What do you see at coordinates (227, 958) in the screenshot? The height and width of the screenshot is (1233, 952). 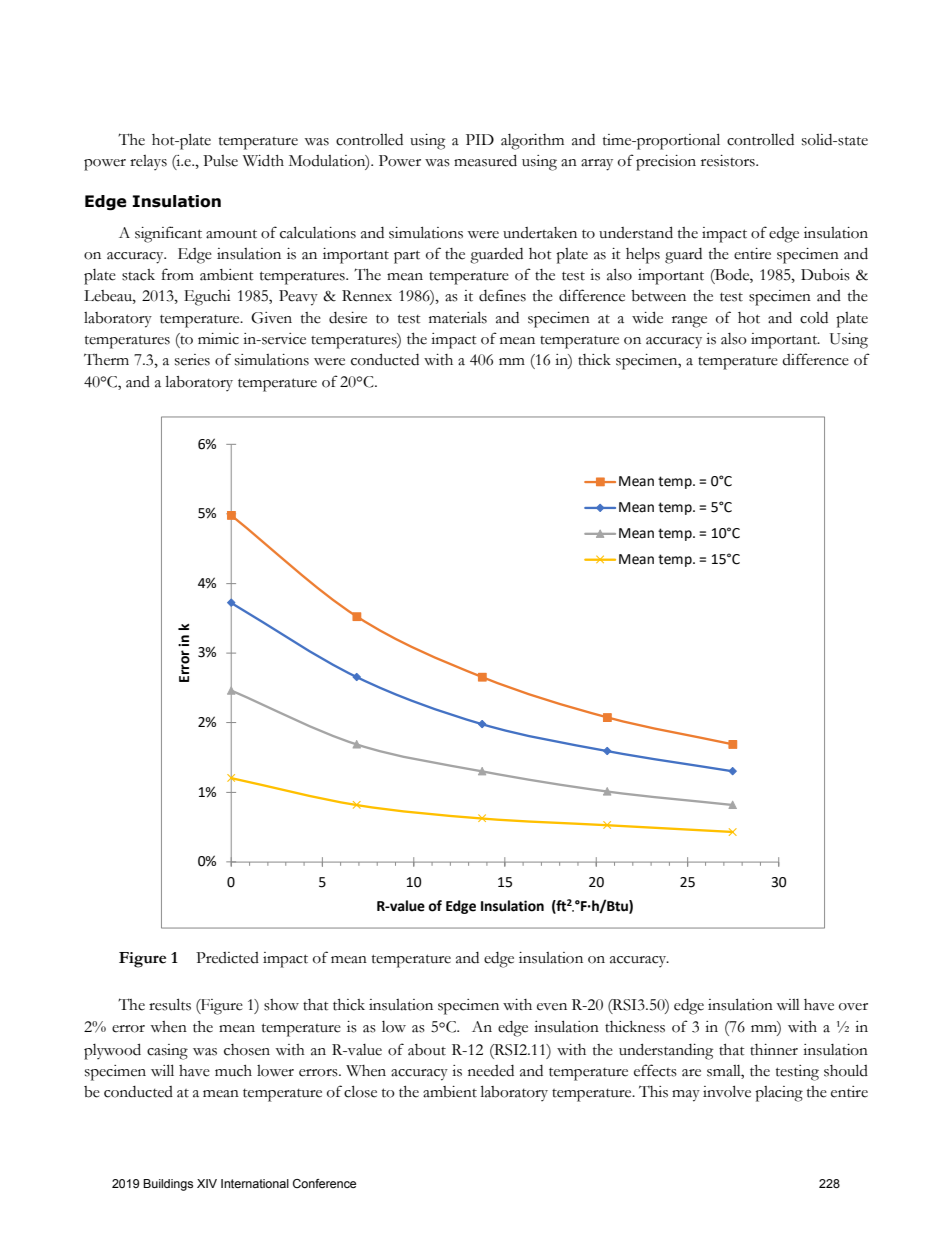 I see `Predicted` at bounding box center [227, 958].
